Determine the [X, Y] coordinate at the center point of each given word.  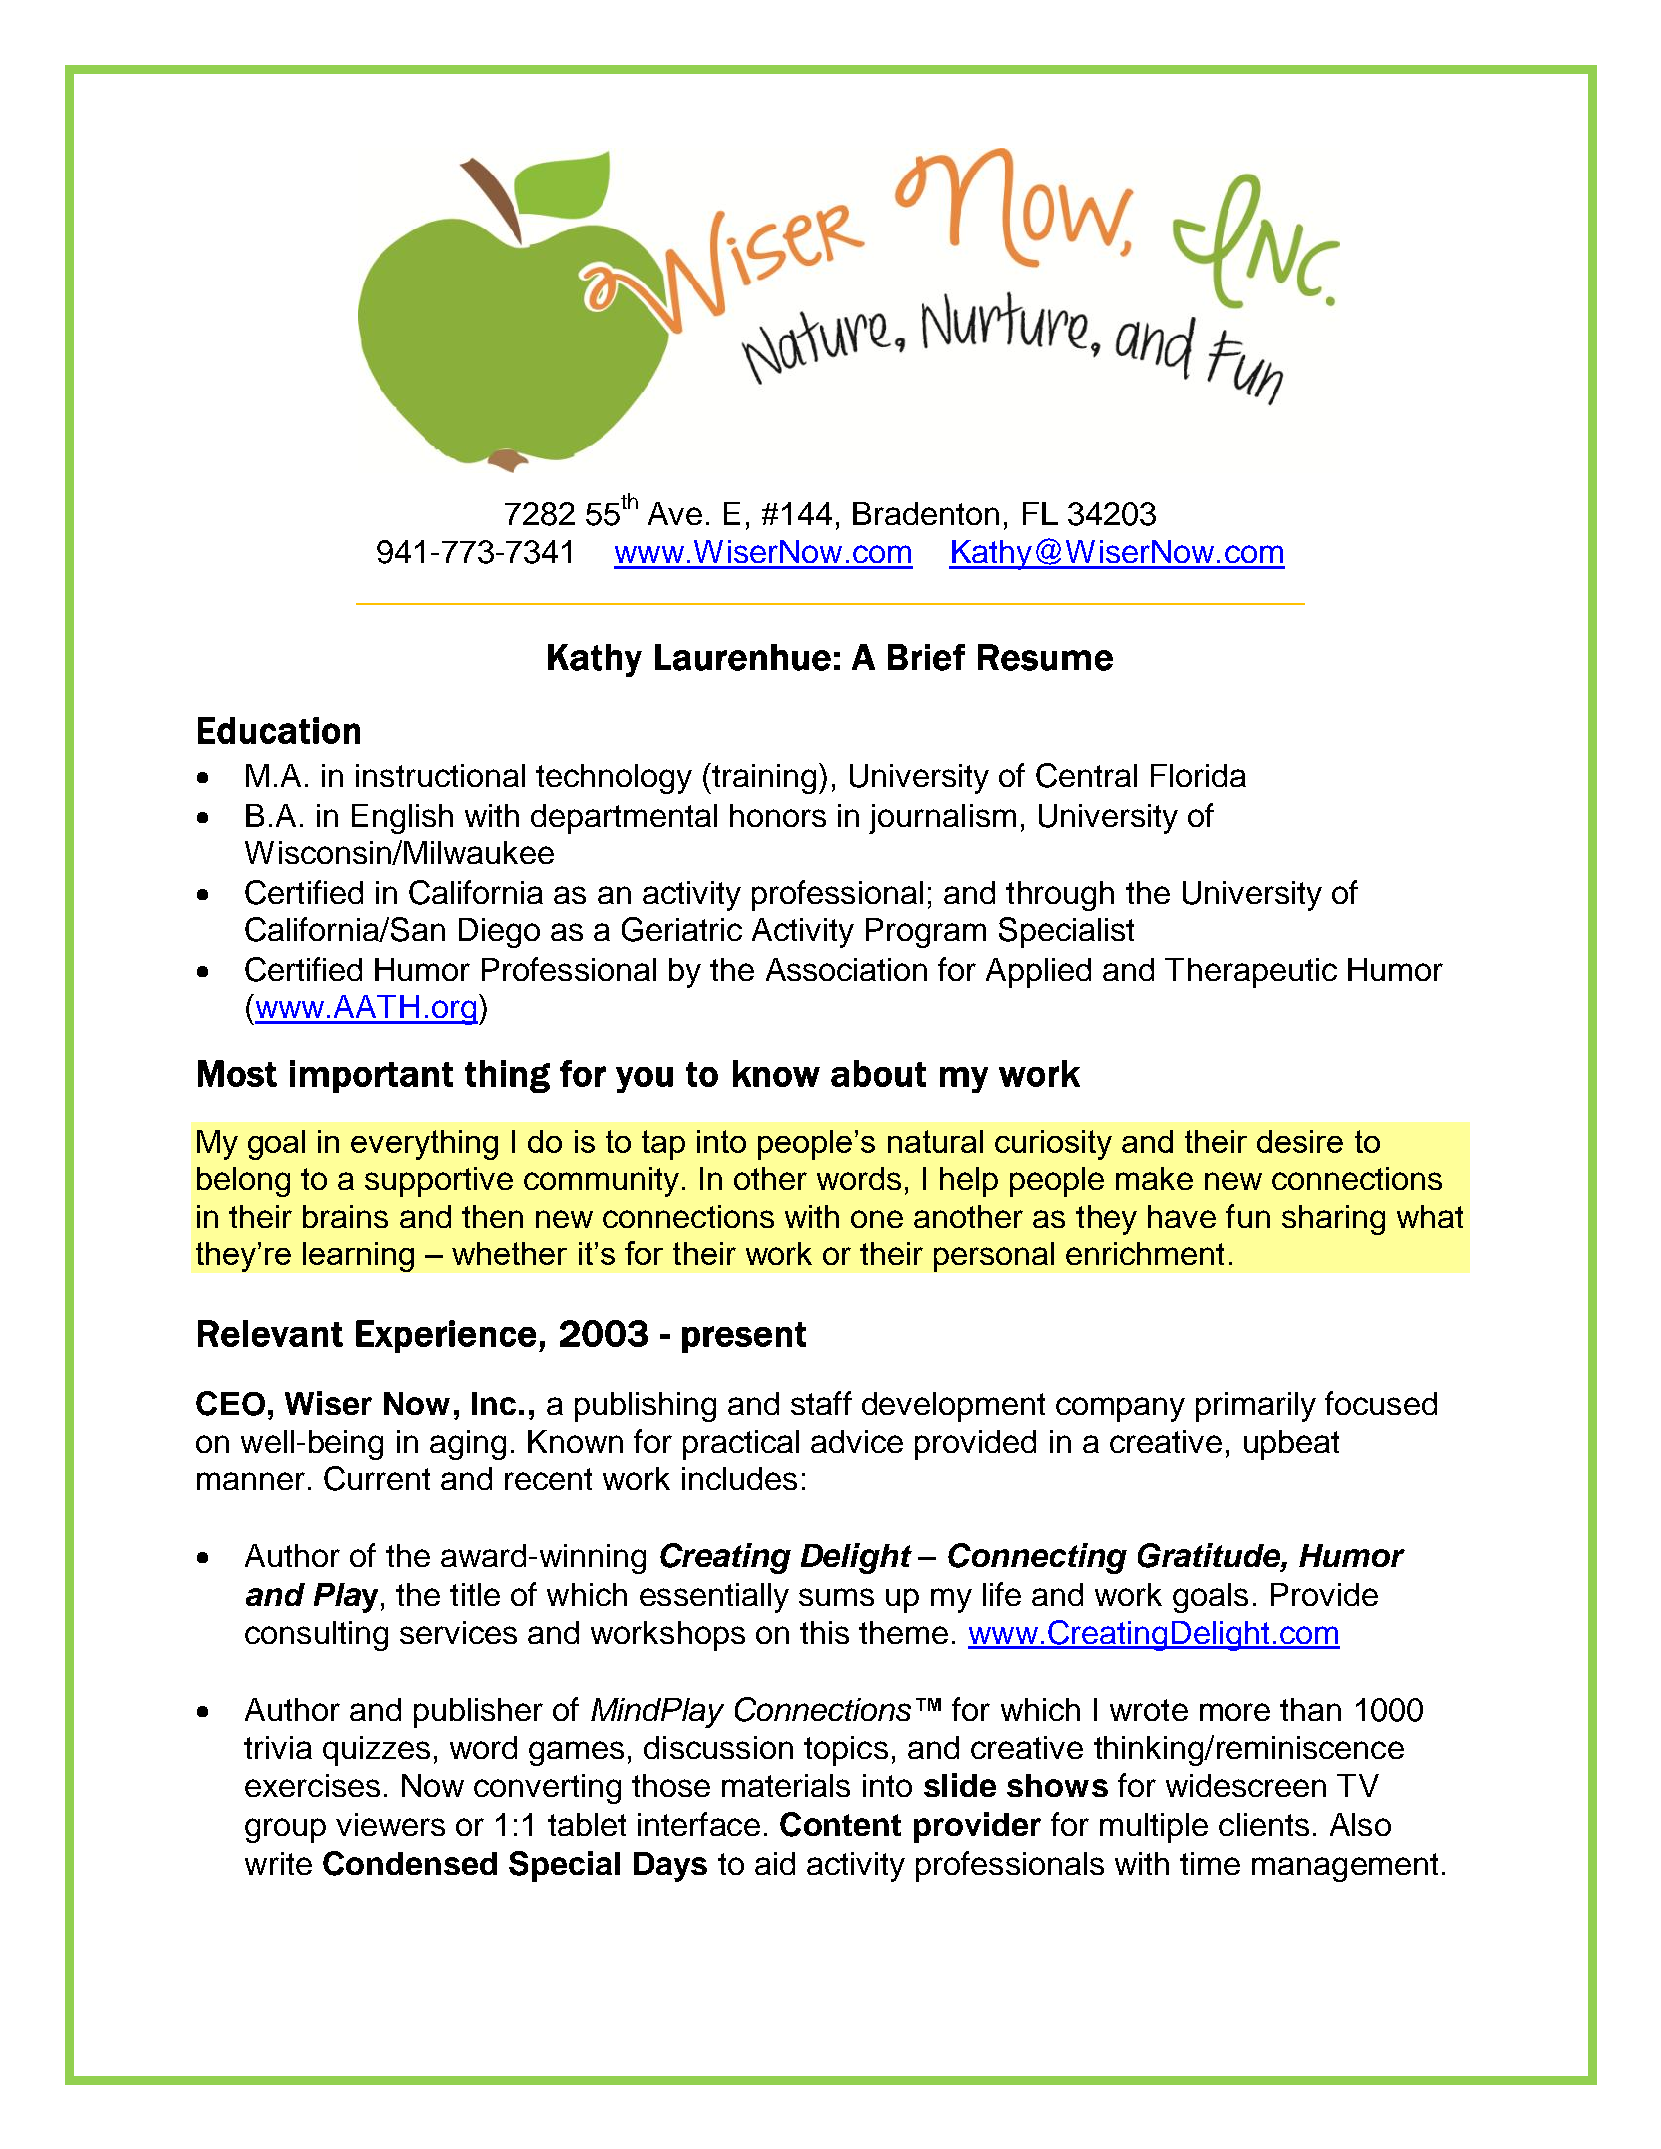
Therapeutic [1251, 973]
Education [279, 730]
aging [468, 1445]
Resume [1045, 657]
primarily [1256, 1407]
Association [846, 969]
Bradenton [926, 513]
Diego [499, 933]
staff [821, 1403]
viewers [390, 1824]
